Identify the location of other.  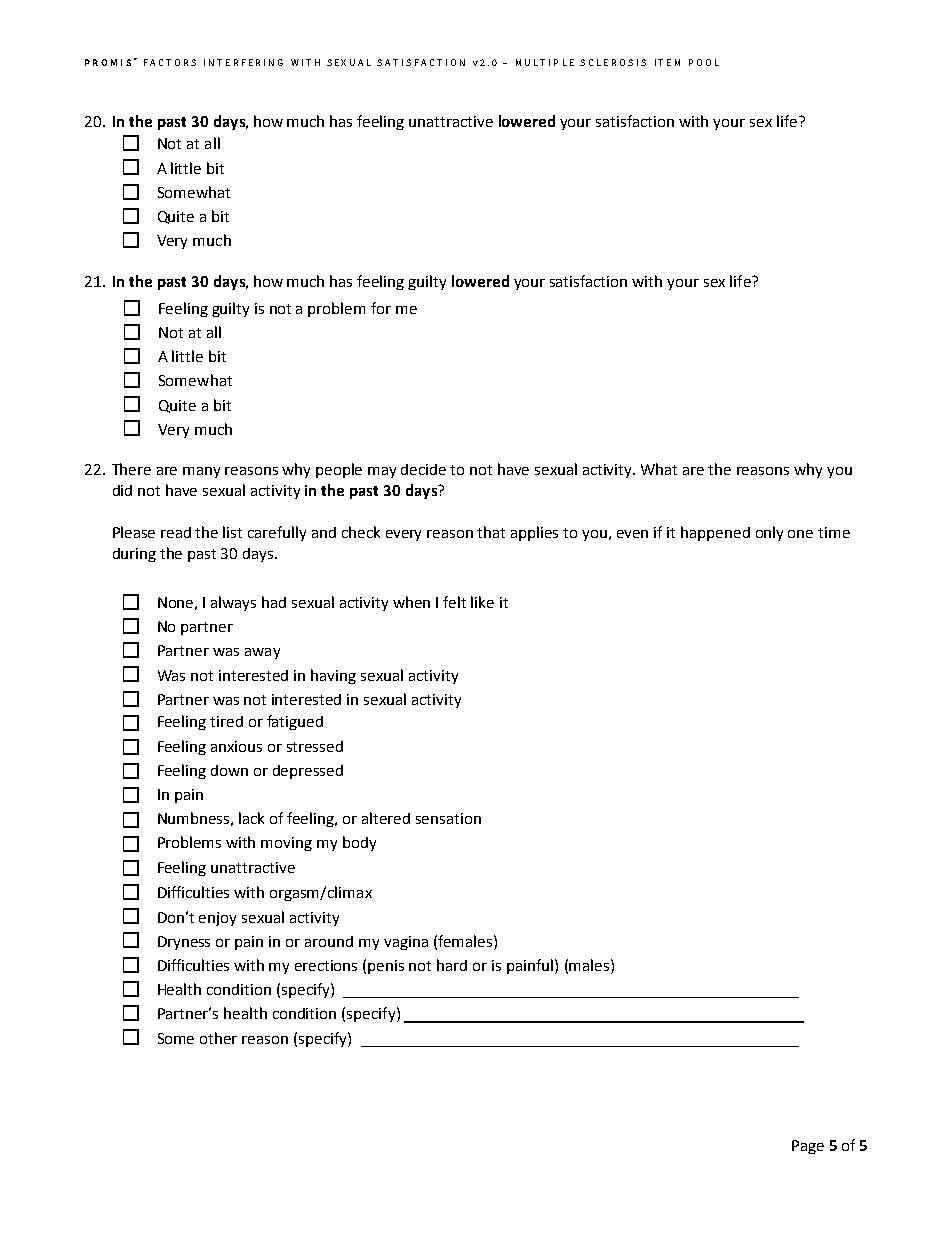
(218, 1038).
